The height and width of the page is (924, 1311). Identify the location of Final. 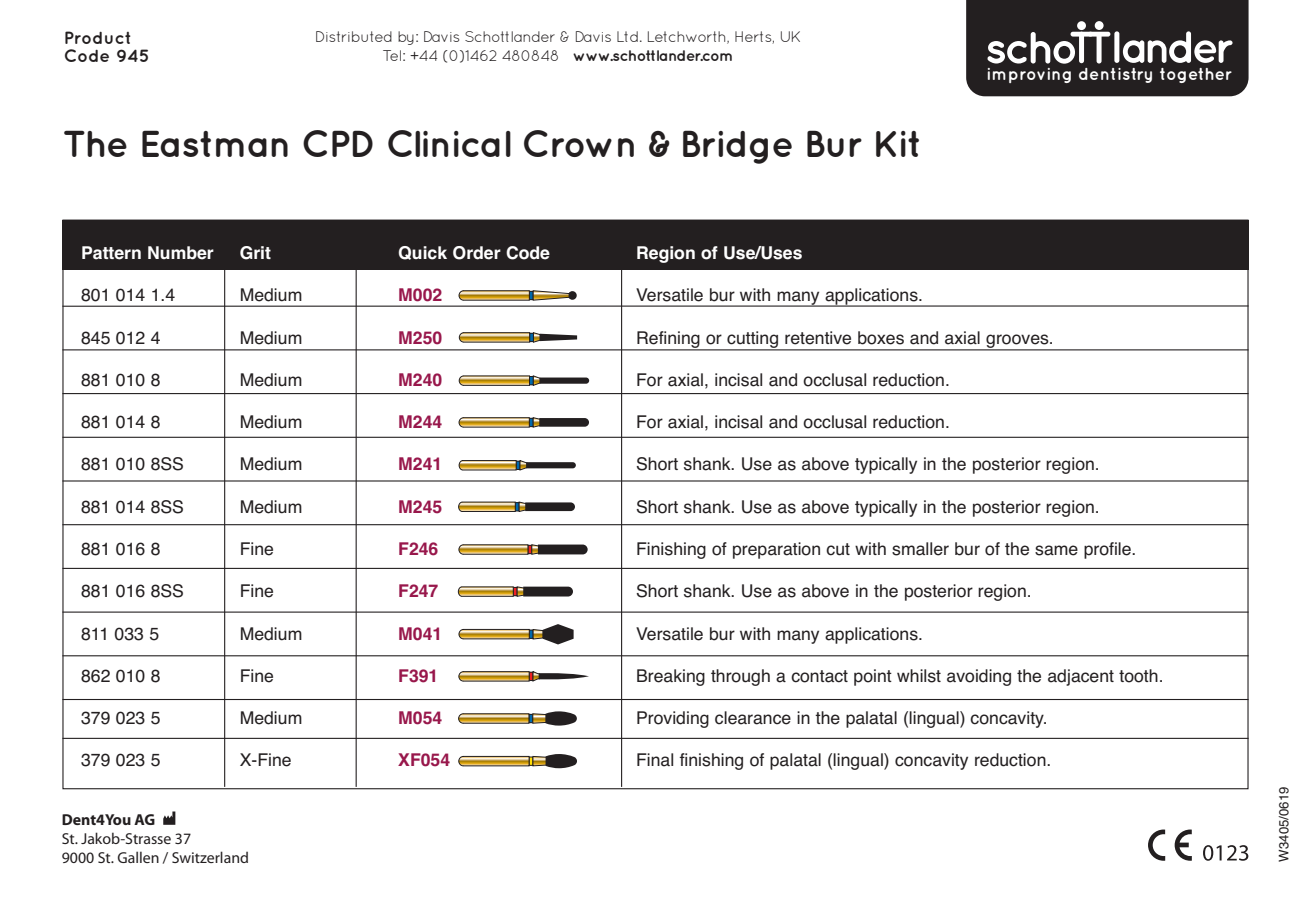
(655, 760).
